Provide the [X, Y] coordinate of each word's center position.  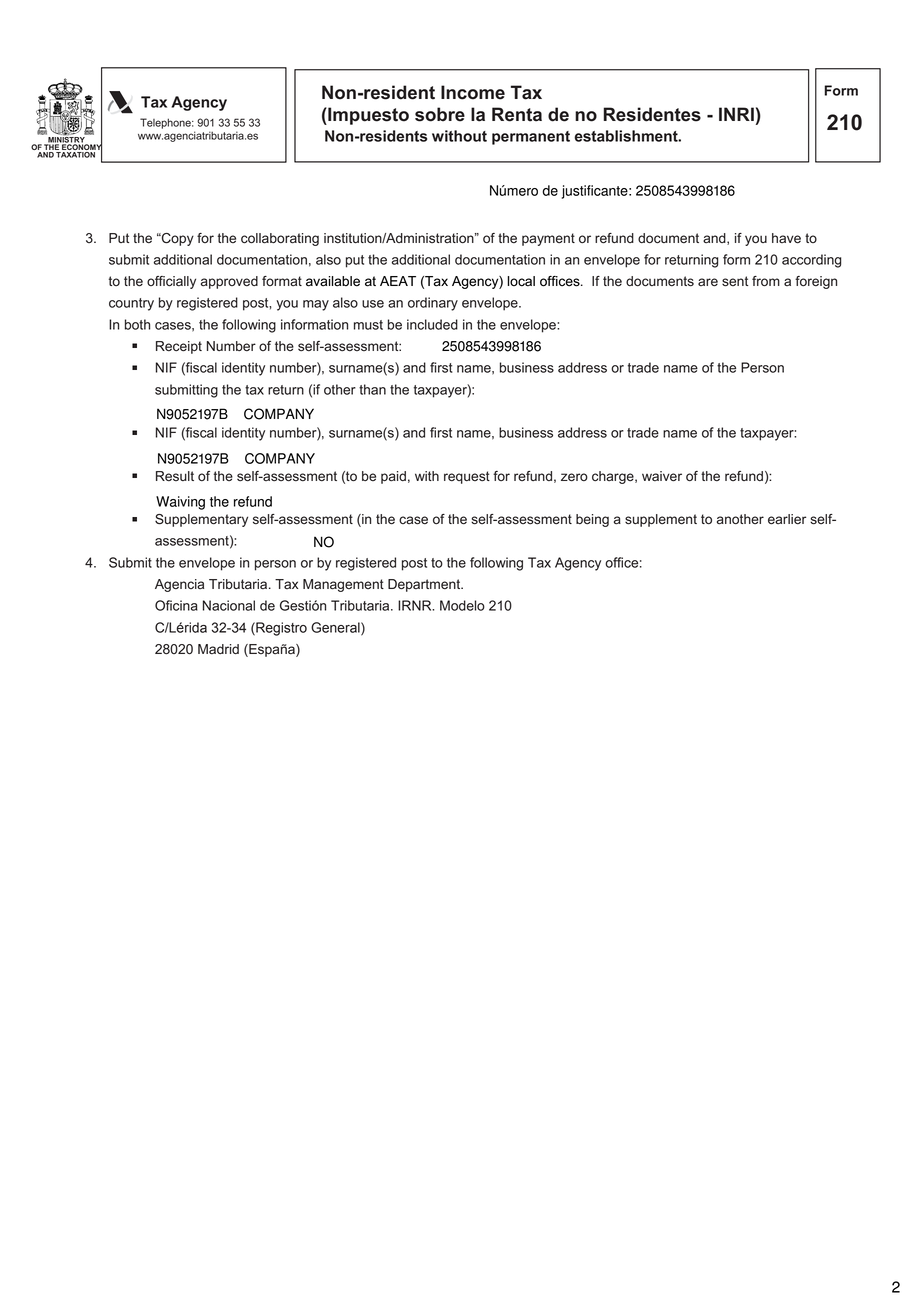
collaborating [280, 239]
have [786, 238]
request [467, 477]
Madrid [218, 649]
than [372, 389]
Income [473, 92]
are [708, 282]
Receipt [179, 347]
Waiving [180, 503]
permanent [531, 138]
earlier [787, 519]
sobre [440, 114]
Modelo [462, 605]
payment [548, 239]
